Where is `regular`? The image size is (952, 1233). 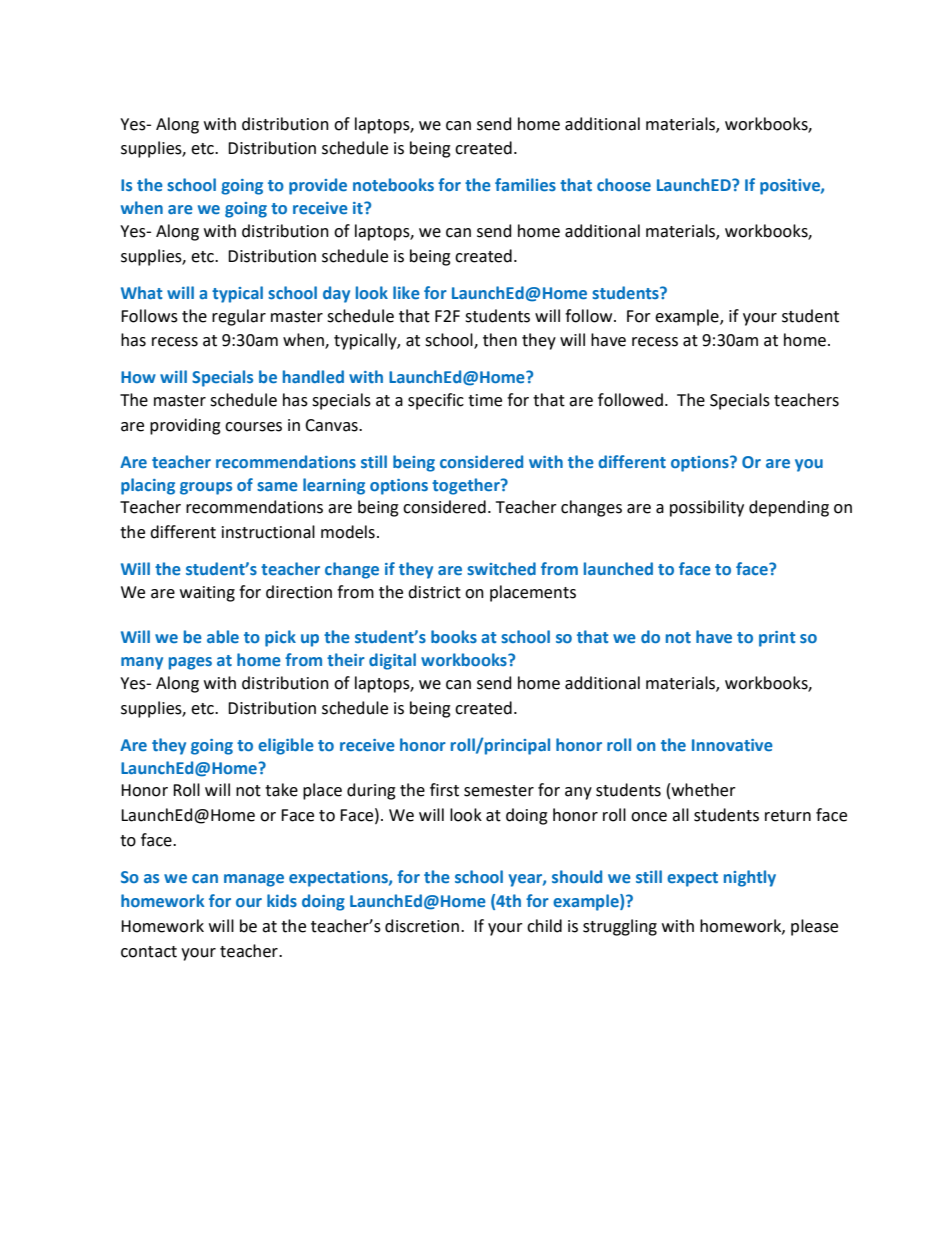 regular is located at coordinates (239, 317).
